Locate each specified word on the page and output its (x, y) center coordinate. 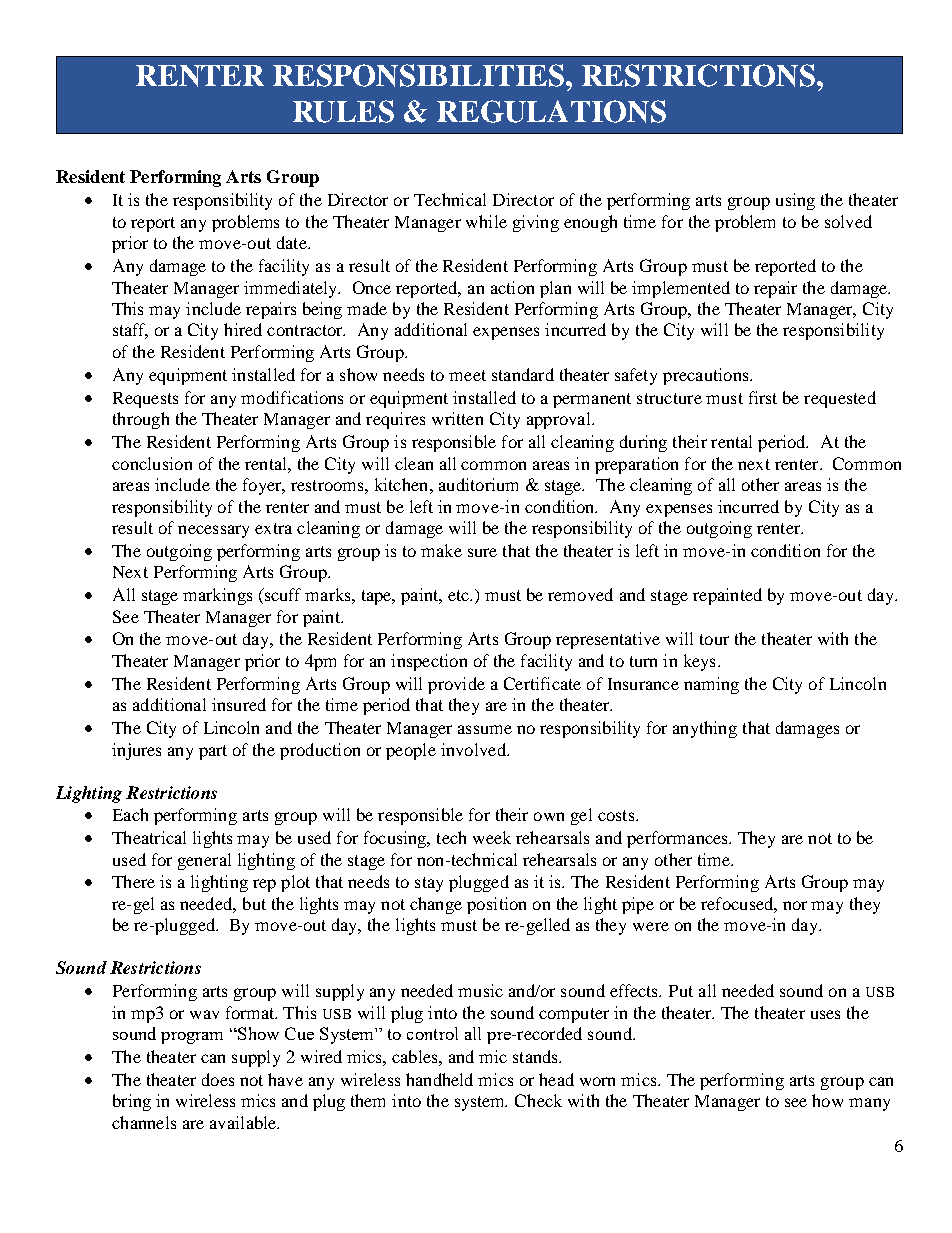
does (218, 1079)
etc (460, 595)
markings (217, 596)
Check (538, 1100)
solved (848, 221)
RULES (343, 111)
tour (714, 639)
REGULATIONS (551, 111)
